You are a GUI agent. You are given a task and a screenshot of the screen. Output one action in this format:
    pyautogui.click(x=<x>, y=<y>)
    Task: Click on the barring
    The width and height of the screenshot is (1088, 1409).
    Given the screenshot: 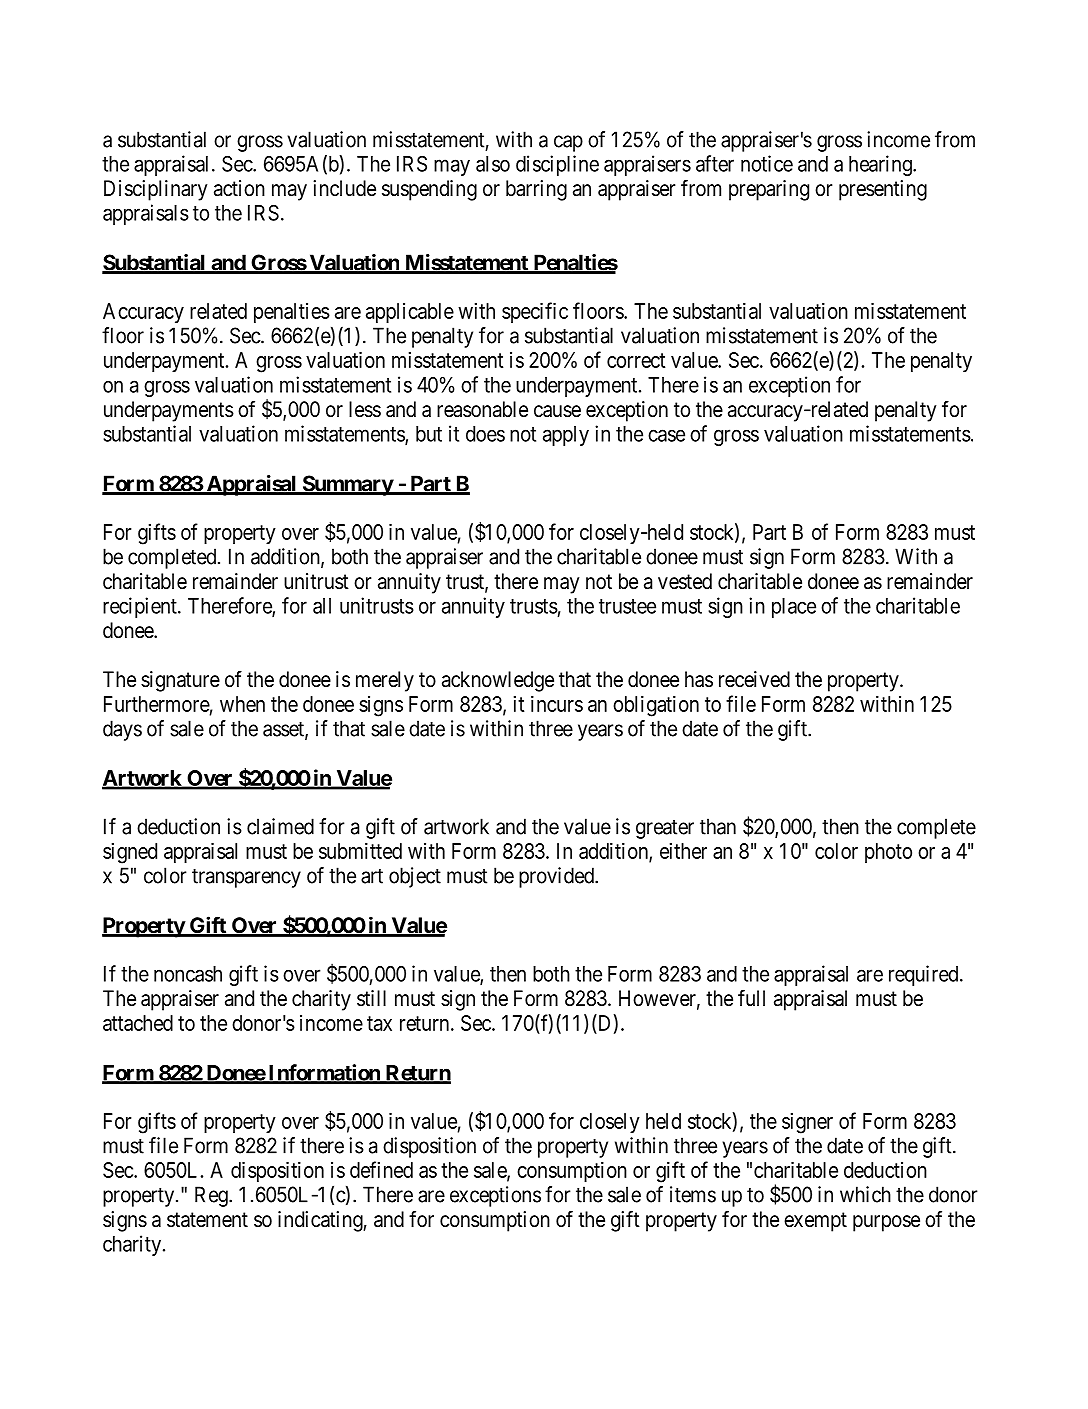 What is the action you would take?
    pyautogui.click(x=536, y=190)
